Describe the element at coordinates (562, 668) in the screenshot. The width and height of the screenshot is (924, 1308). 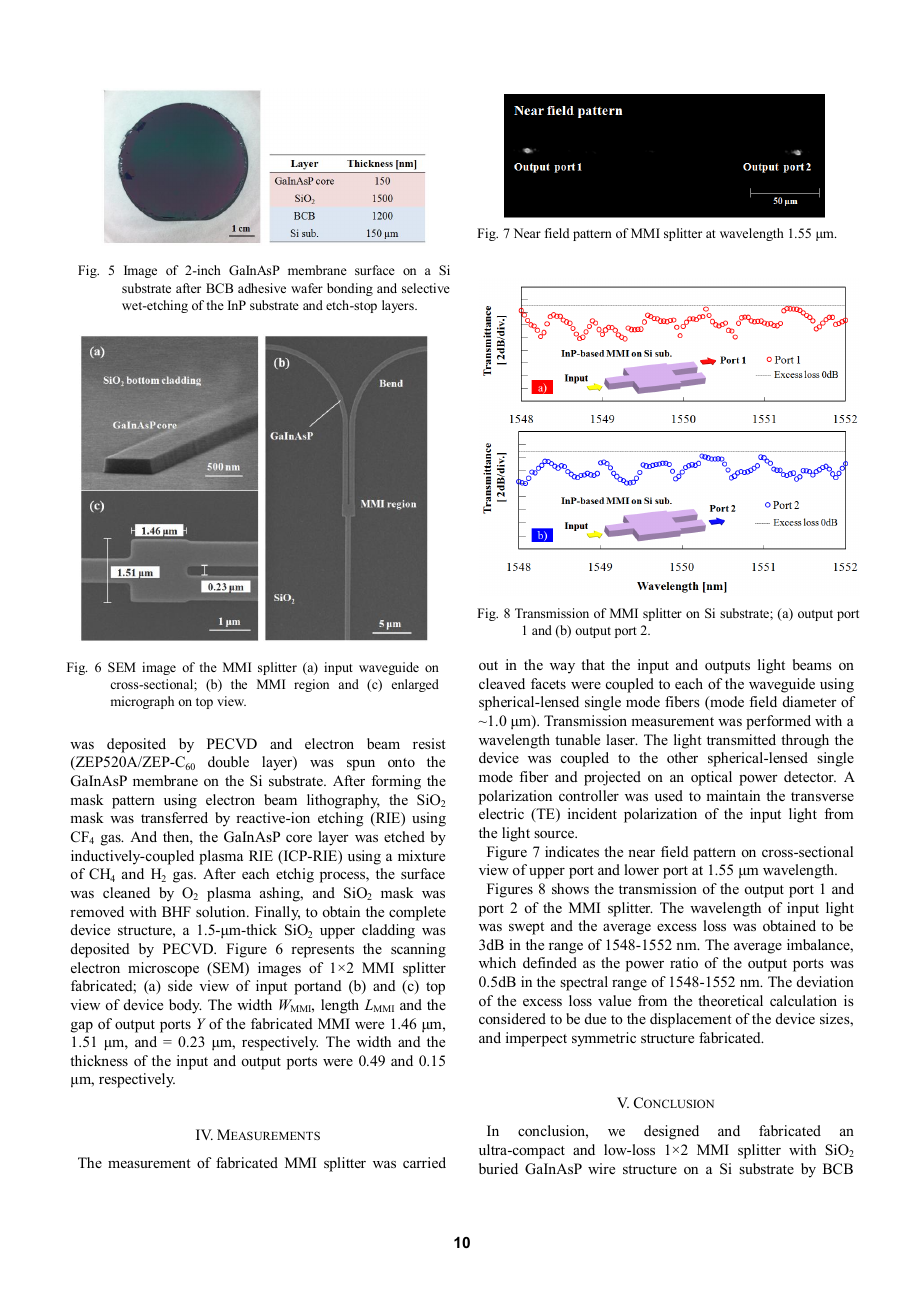
I see `way` at that location.
